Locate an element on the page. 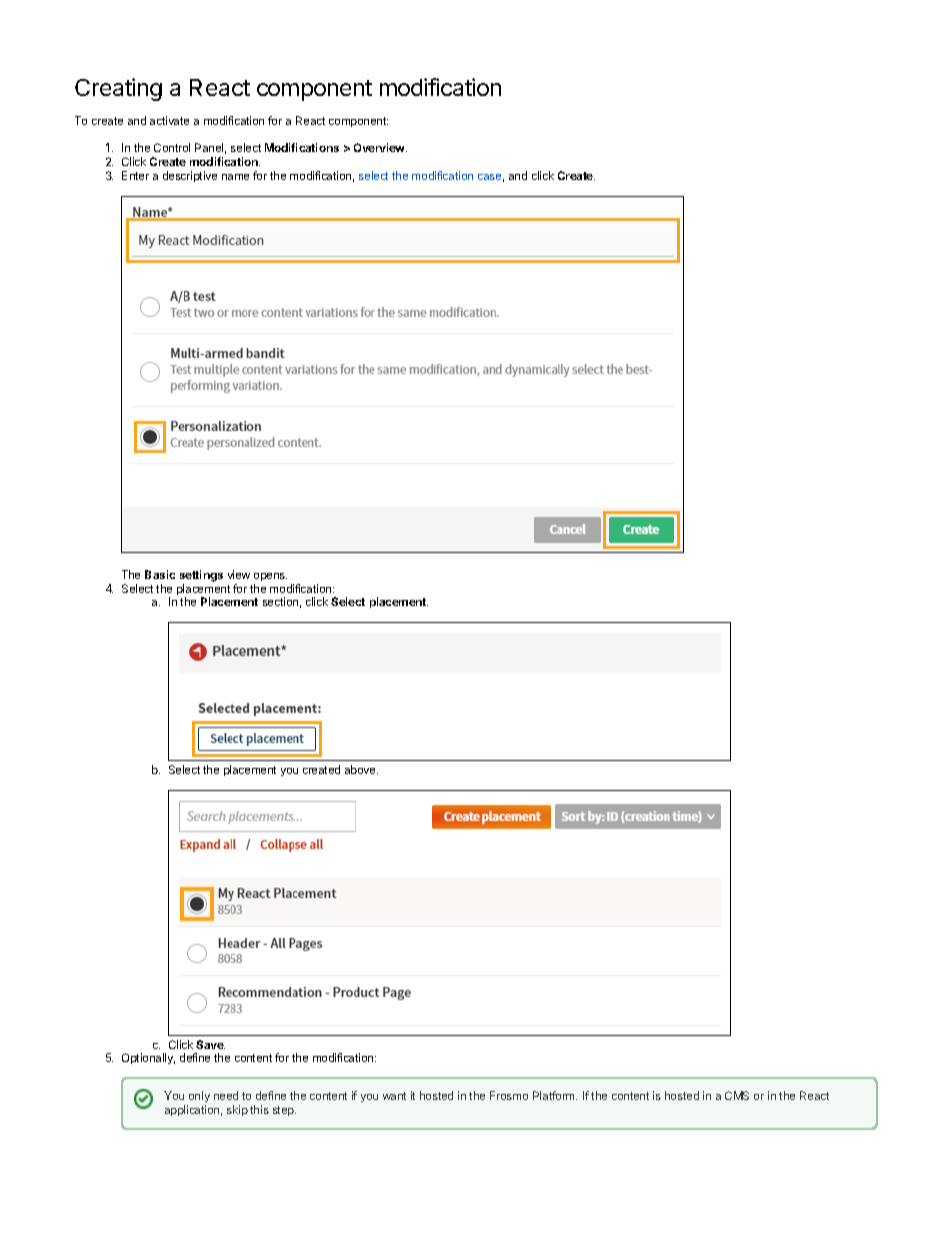 This document has width=952, height=1233. settings is located at coordinates (201, 576).
